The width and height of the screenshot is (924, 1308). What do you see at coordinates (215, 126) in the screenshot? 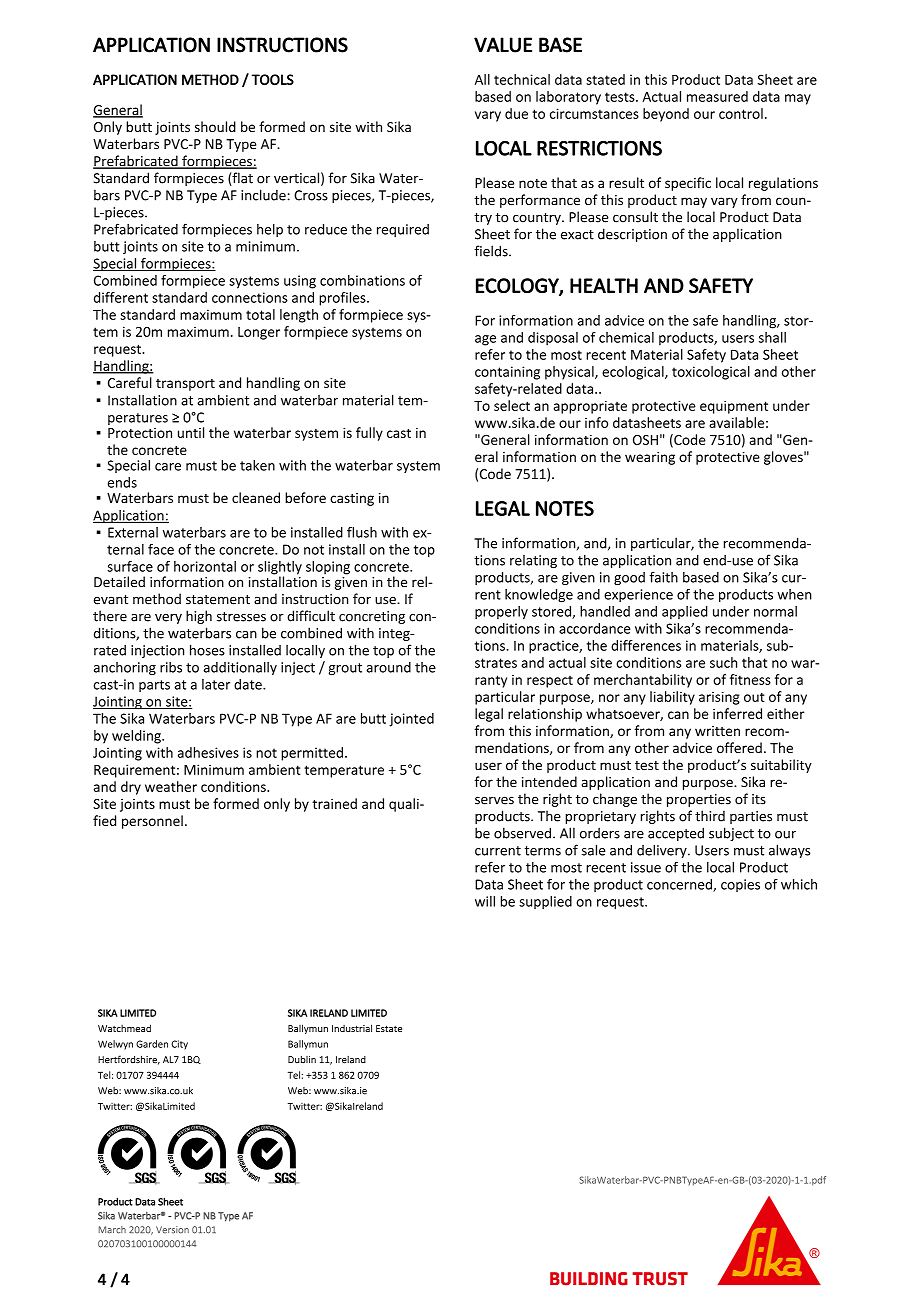
I see `should` at bounding box center [215, 126].
